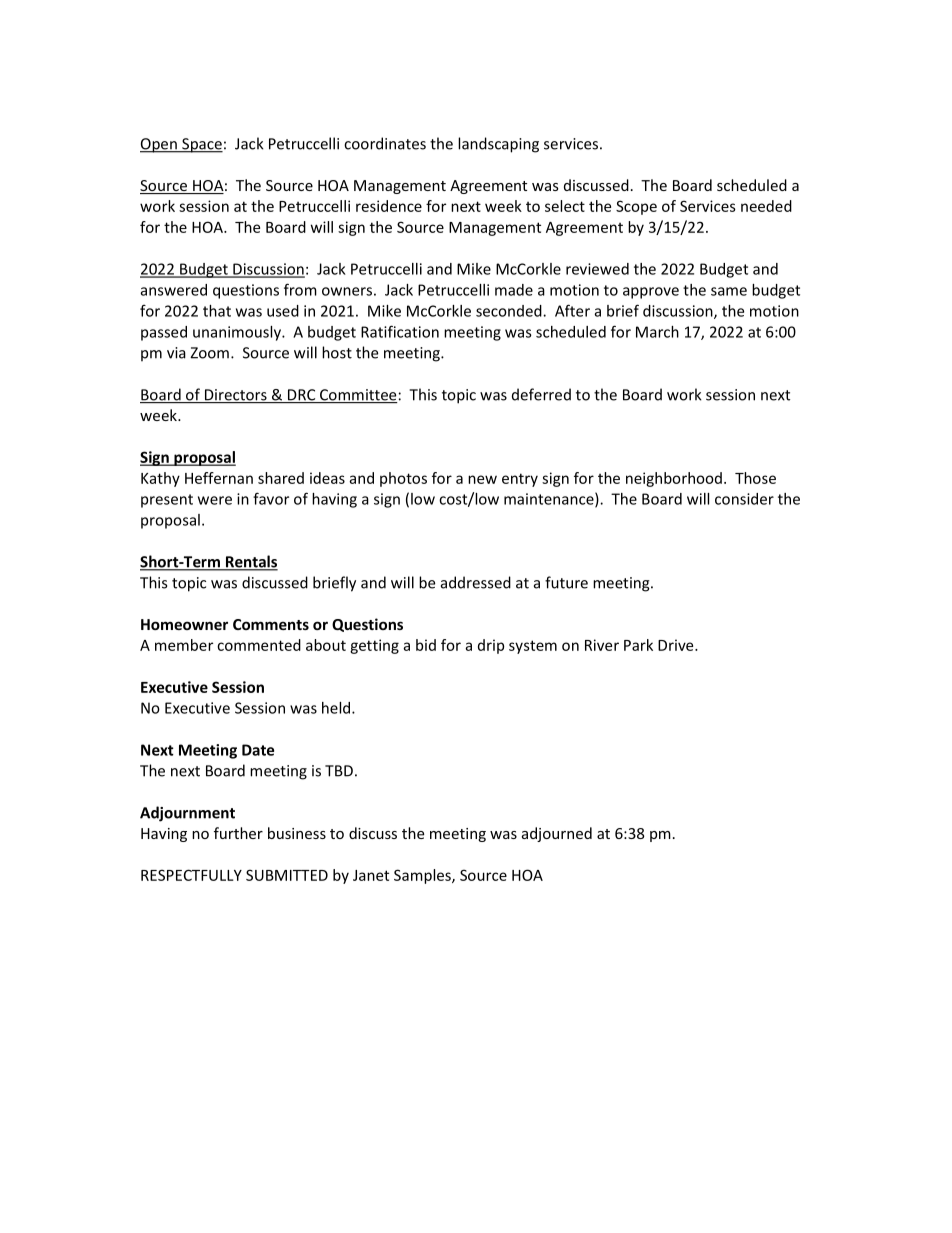 Image resolution: width=952 pixels, height=1233 pixels. Describe the element at coordinates (201, 145) in the screenshot. I see `Space` at that location.
